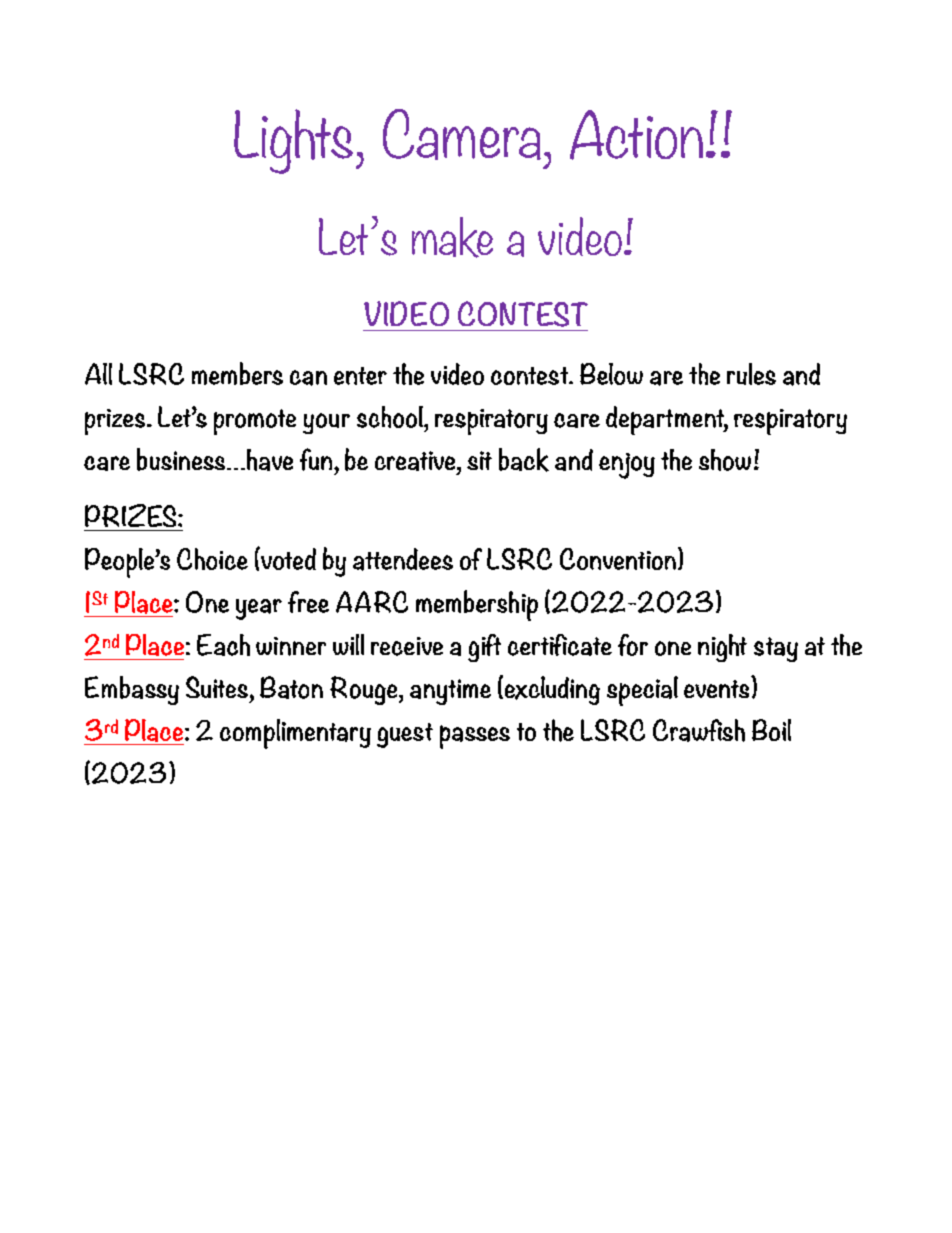 The height and width of the screenshot is (1233, 952). Describe the element at coordinates (403, 559) in the screenshot. I see `attendees` at that location.
